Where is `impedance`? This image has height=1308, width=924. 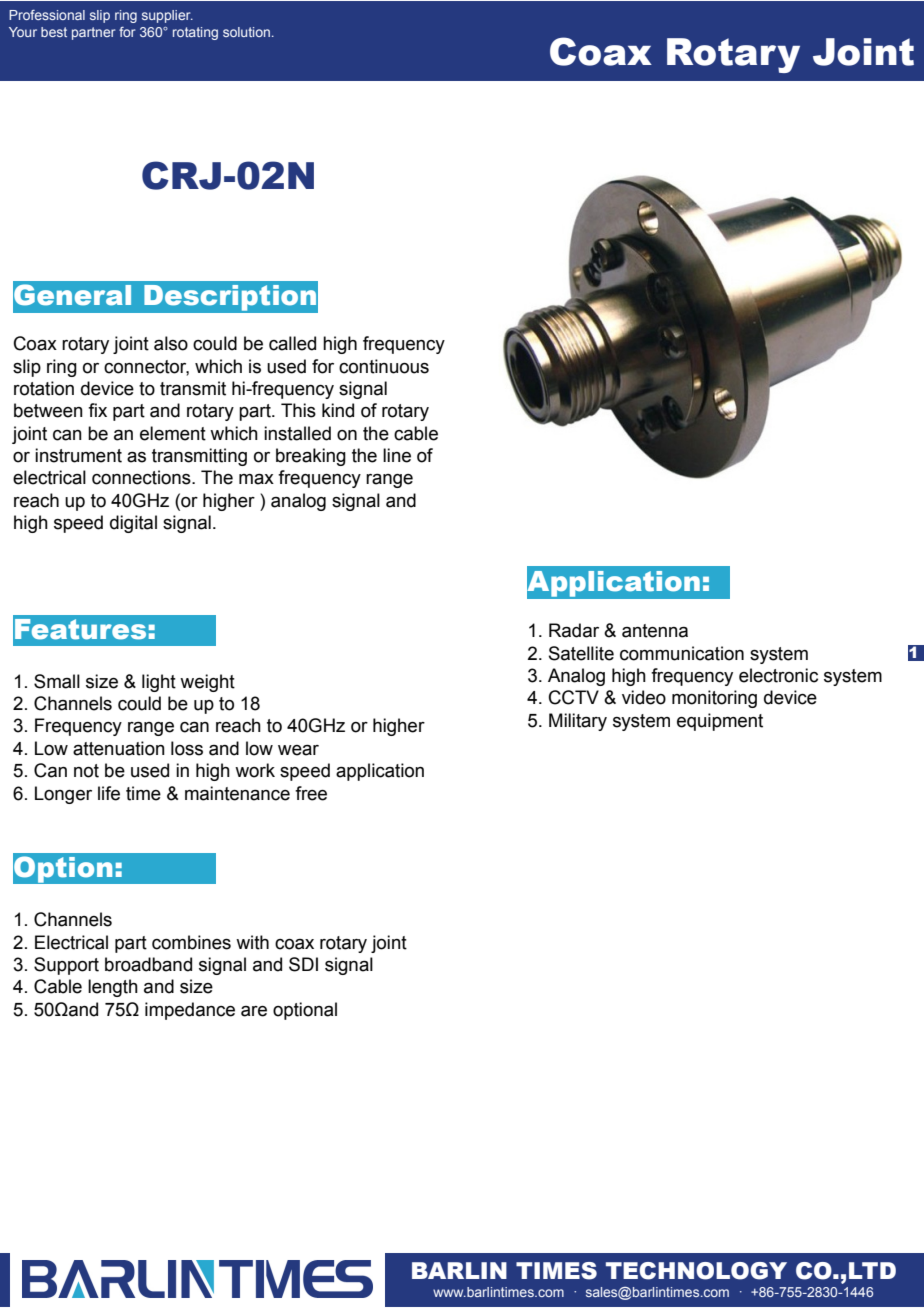 impedance is located at coordinates (190, 1011).
